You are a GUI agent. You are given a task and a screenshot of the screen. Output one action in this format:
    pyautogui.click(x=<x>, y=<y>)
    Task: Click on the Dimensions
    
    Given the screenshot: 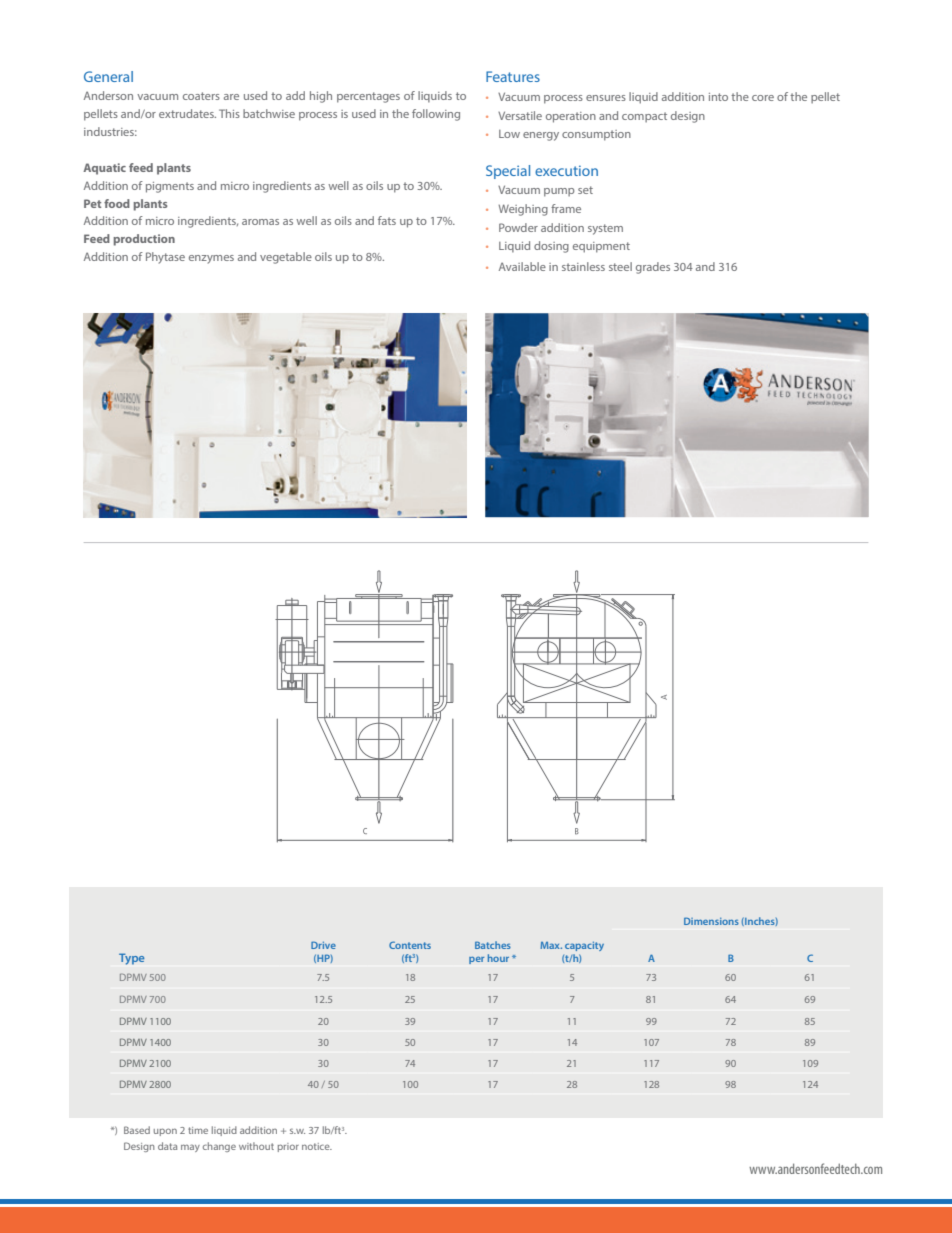 What is the action you would take?
    pyautogui.click(x=711, y=921)
